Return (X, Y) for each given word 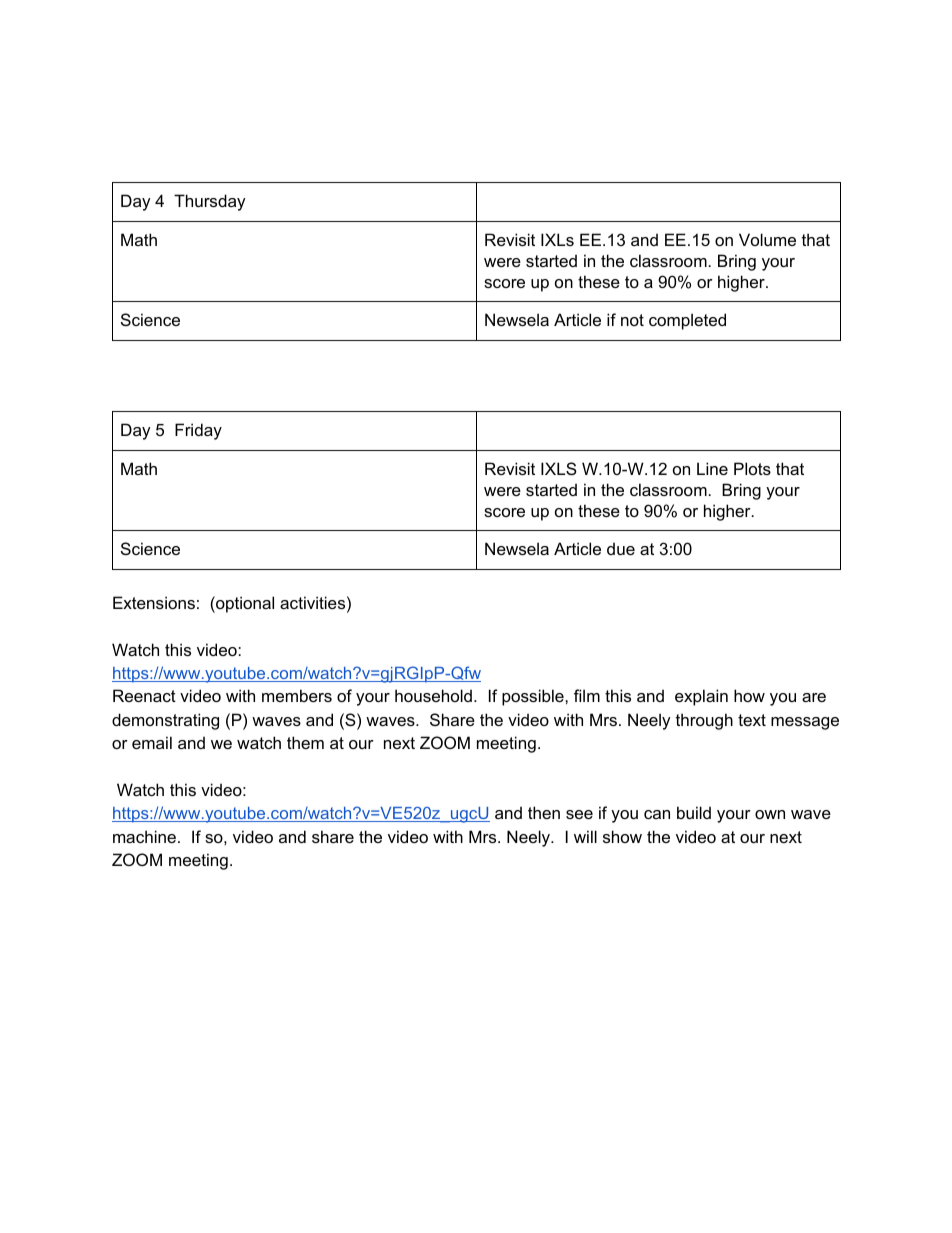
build (694, 812)
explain (701, 697)
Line (712, 468)
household (433, 695)
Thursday (210, 202)
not (632, 320)
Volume (767, 239)
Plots (752, 468)
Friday (198, 431)
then (544, 812)
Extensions (154, 602)
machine (144, 836)
